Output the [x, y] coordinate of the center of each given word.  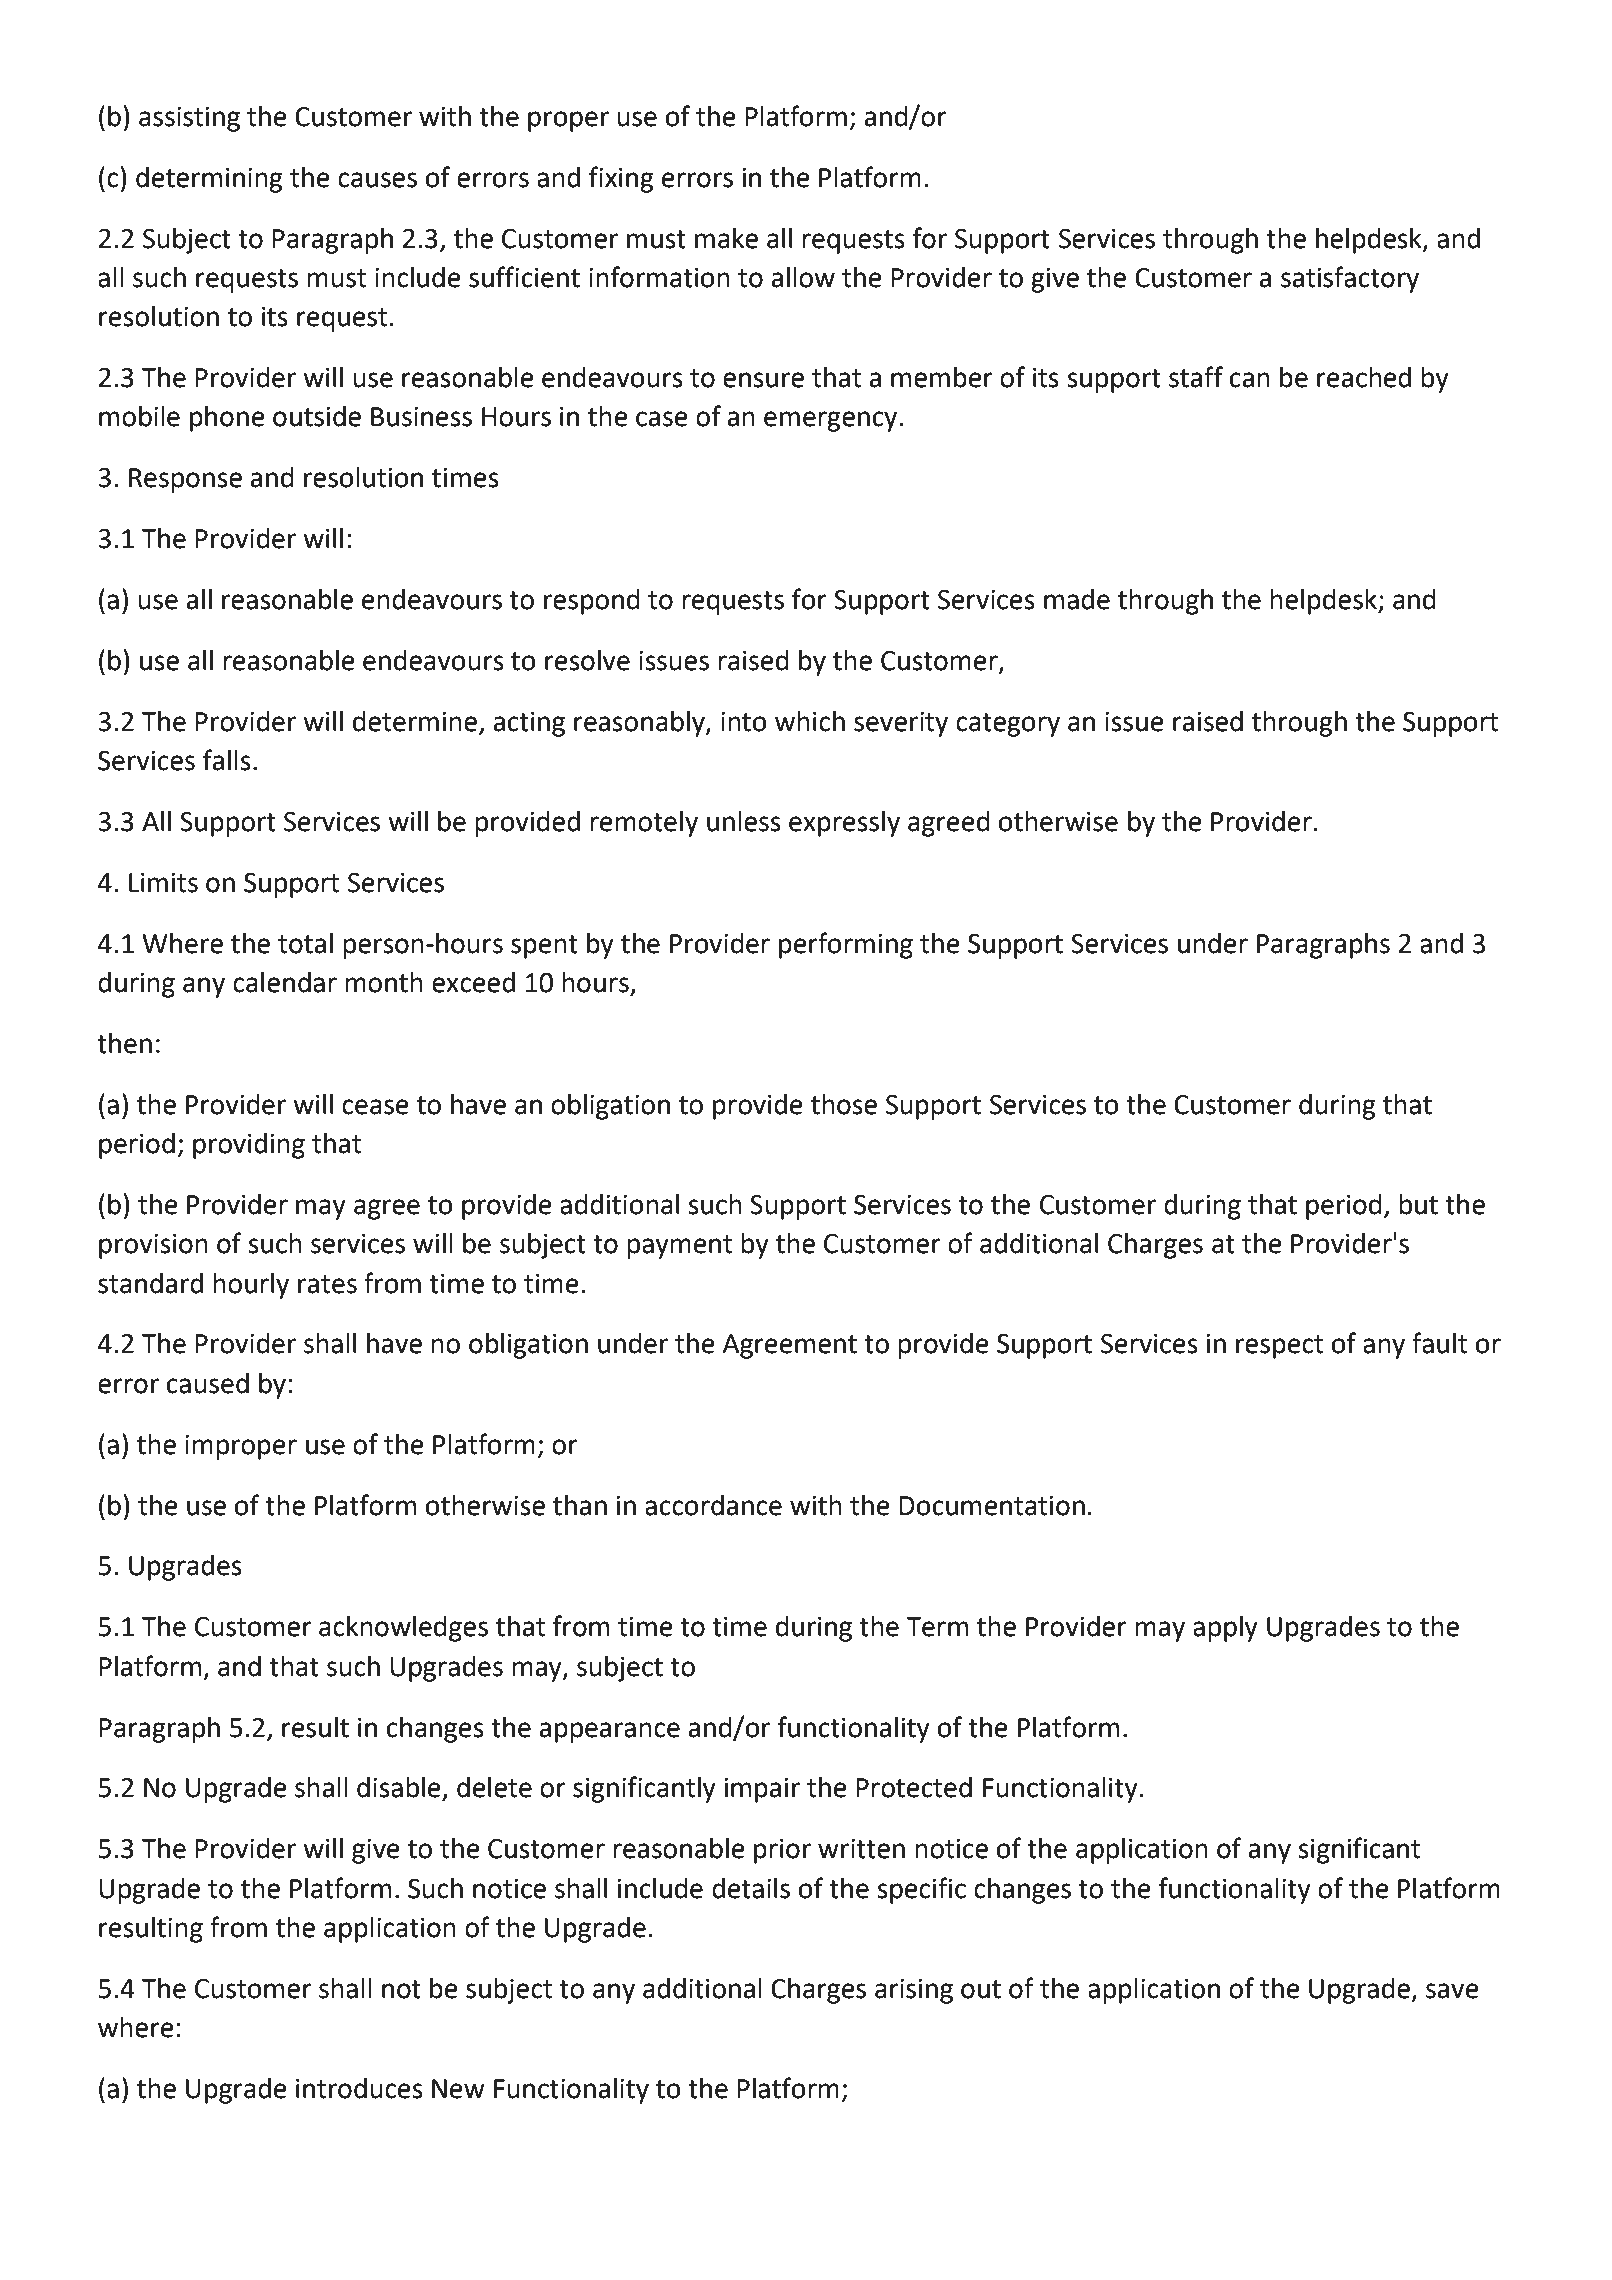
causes [377, 180]
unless [744, 821]
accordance [713, 1505]
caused [208, 1383]
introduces [359, 2088]
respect [1279, 1347]
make [726, 238]
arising [914, 1991]
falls [227, 760]
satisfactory [1350, 279]
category [1008, 725]
